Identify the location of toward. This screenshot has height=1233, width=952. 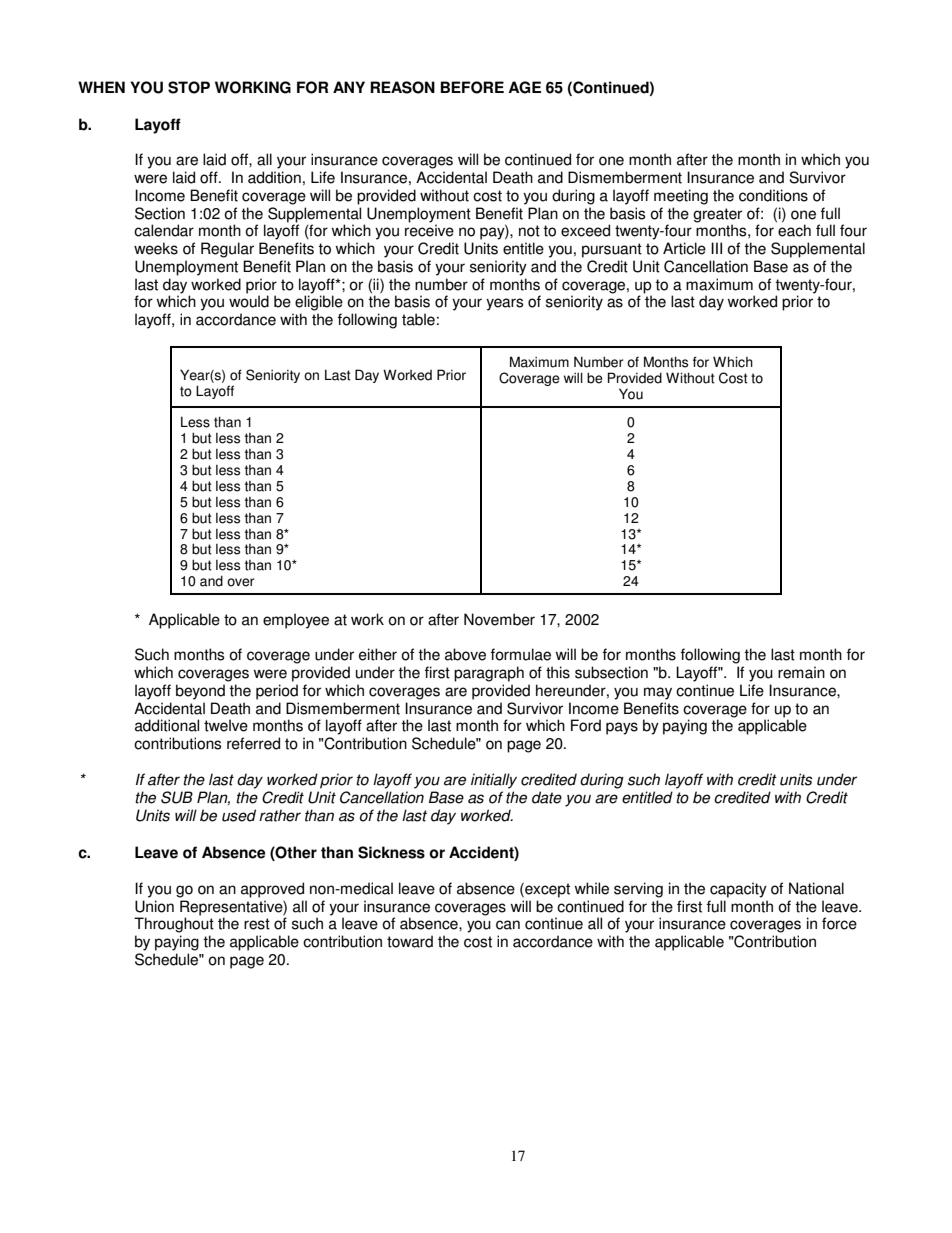
(410, 941).
